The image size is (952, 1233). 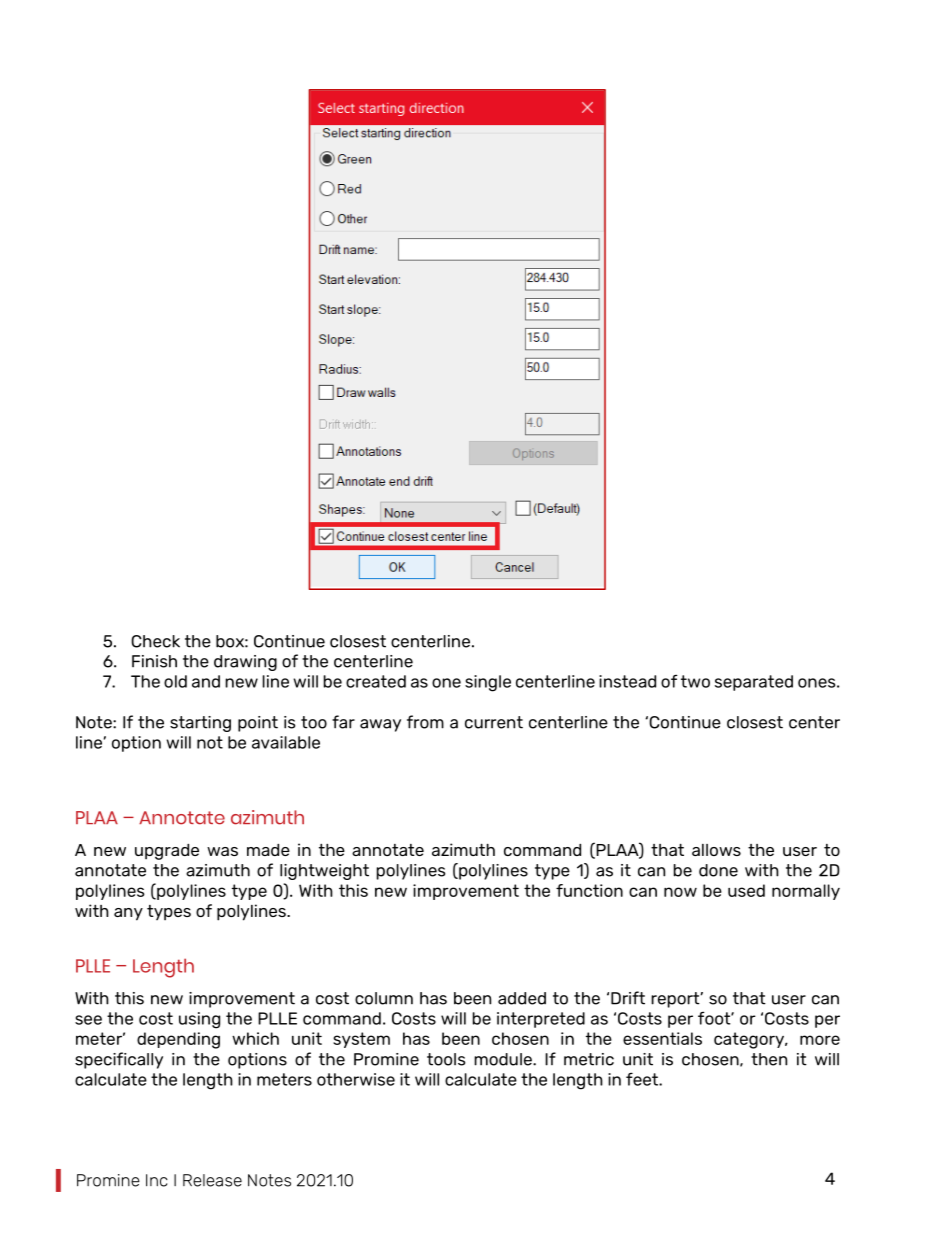 What do you see at coordinates (746, 890) in the screenshot?
I see `used` at bounding box center [746, 890].
